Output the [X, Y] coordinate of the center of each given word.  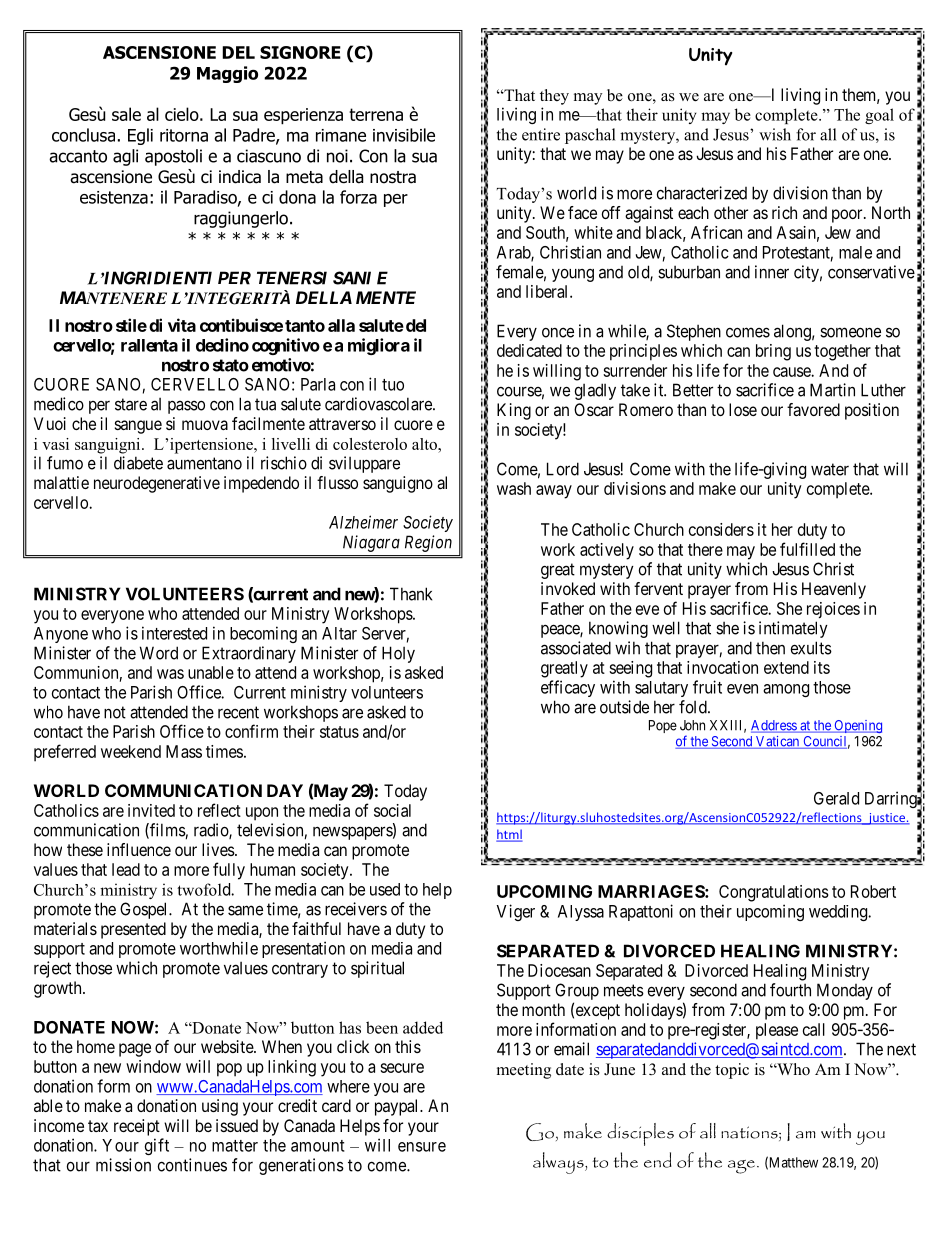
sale [126, 114]
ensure [422, 1147]
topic [732, 1071]
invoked [568, 588]
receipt [137, 1127]
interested [174, 633]
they [554, 97]
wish [775, 134]
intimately [793, 629]
